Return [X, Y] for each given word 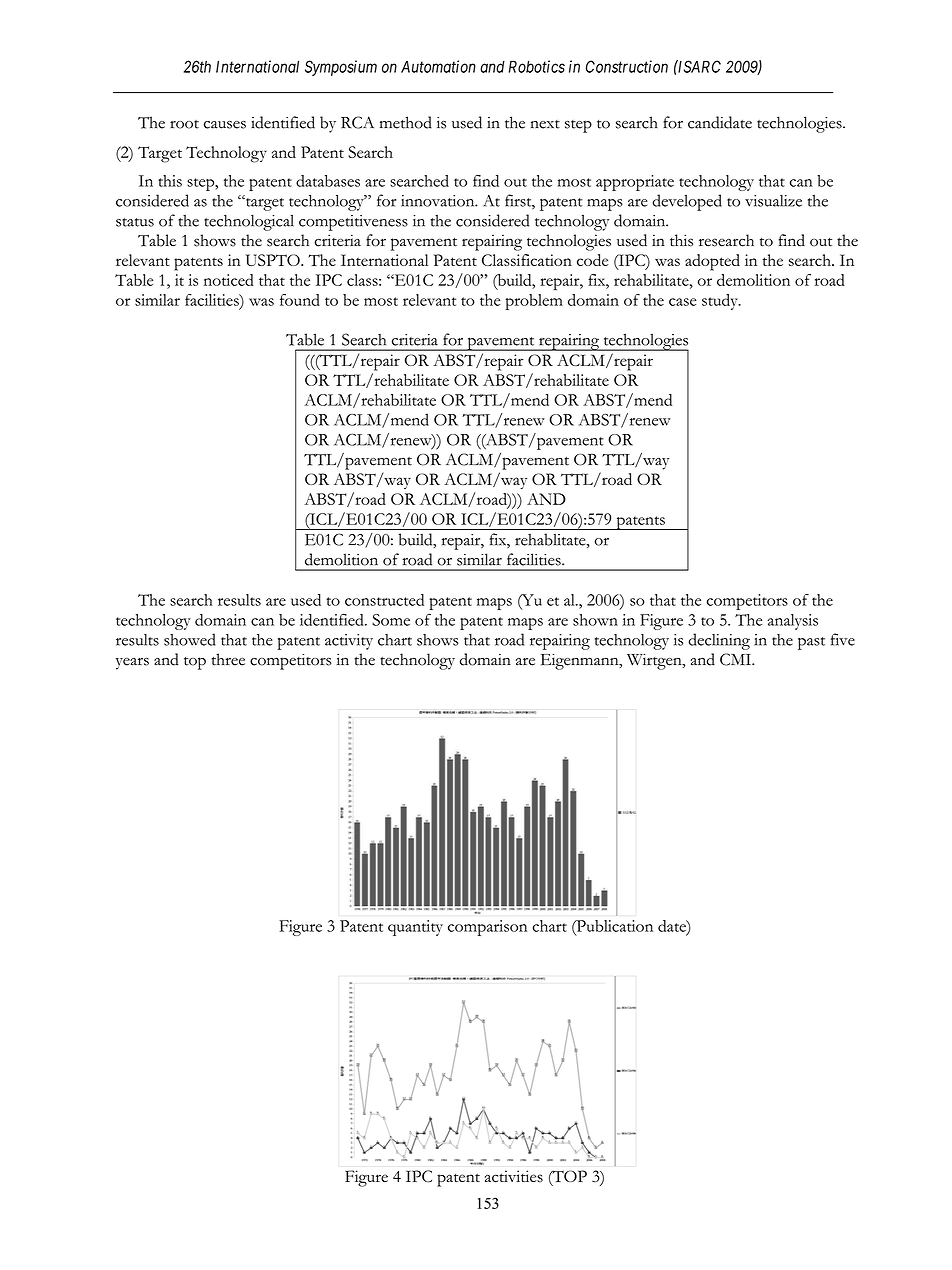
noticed [229, 280]
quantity [415, 928]
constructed [384, 600]
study [721, 302]
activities [514, 1176]
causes [225, 125]
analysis [793, 622]
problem [534, 302]
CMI [736, 659]
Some [391, 620]
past [811, 643]
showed [189, 639]
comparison [487, 928]
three [228, 659]
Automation [438, 66]
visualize [773, 201]
